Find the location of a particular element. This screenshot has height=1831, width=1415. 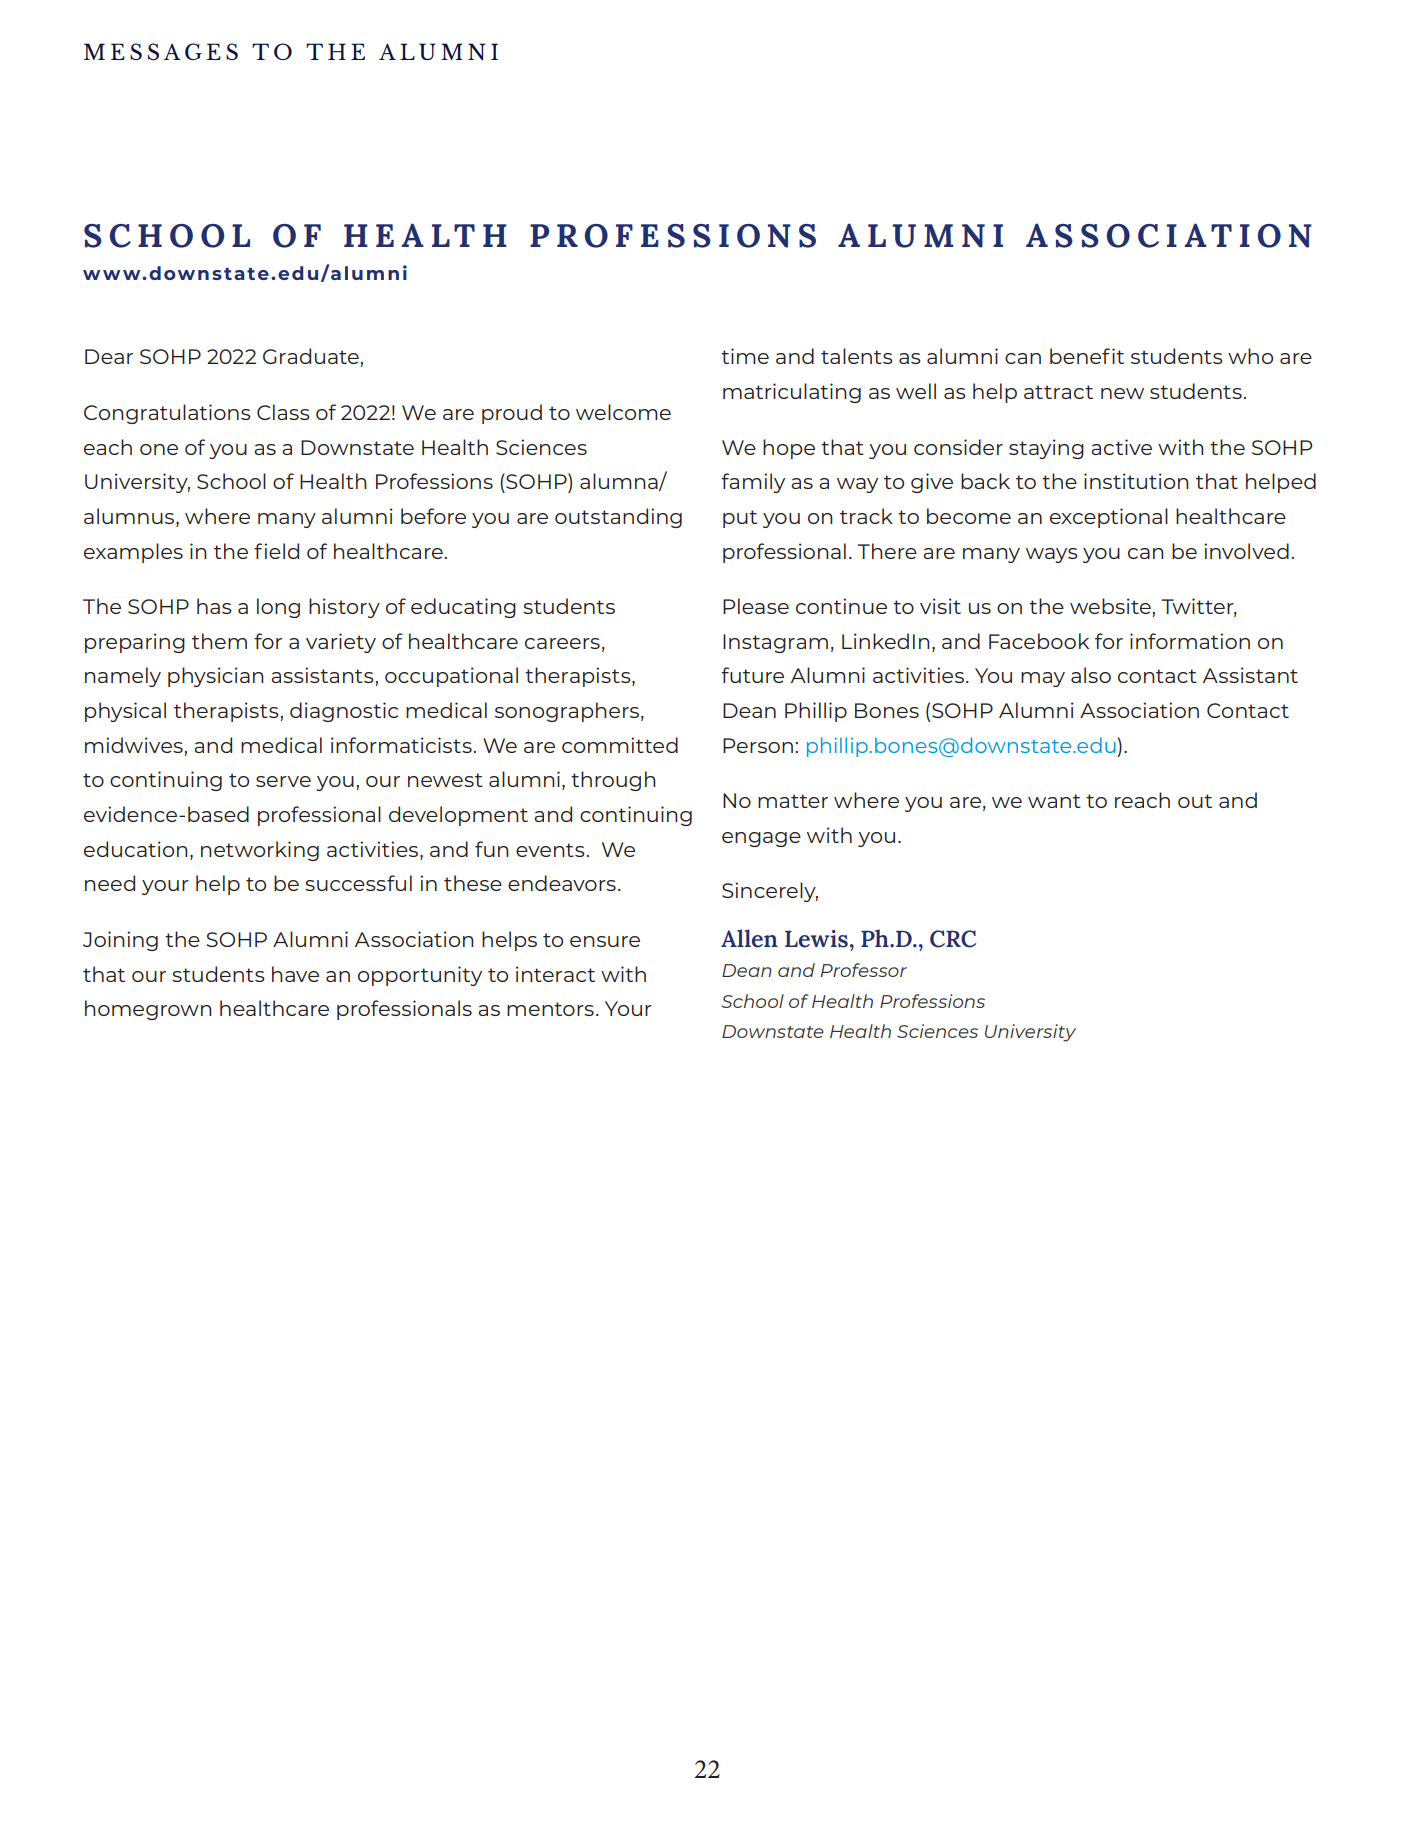

MESSAGES is located at coordinates (161, 51).
